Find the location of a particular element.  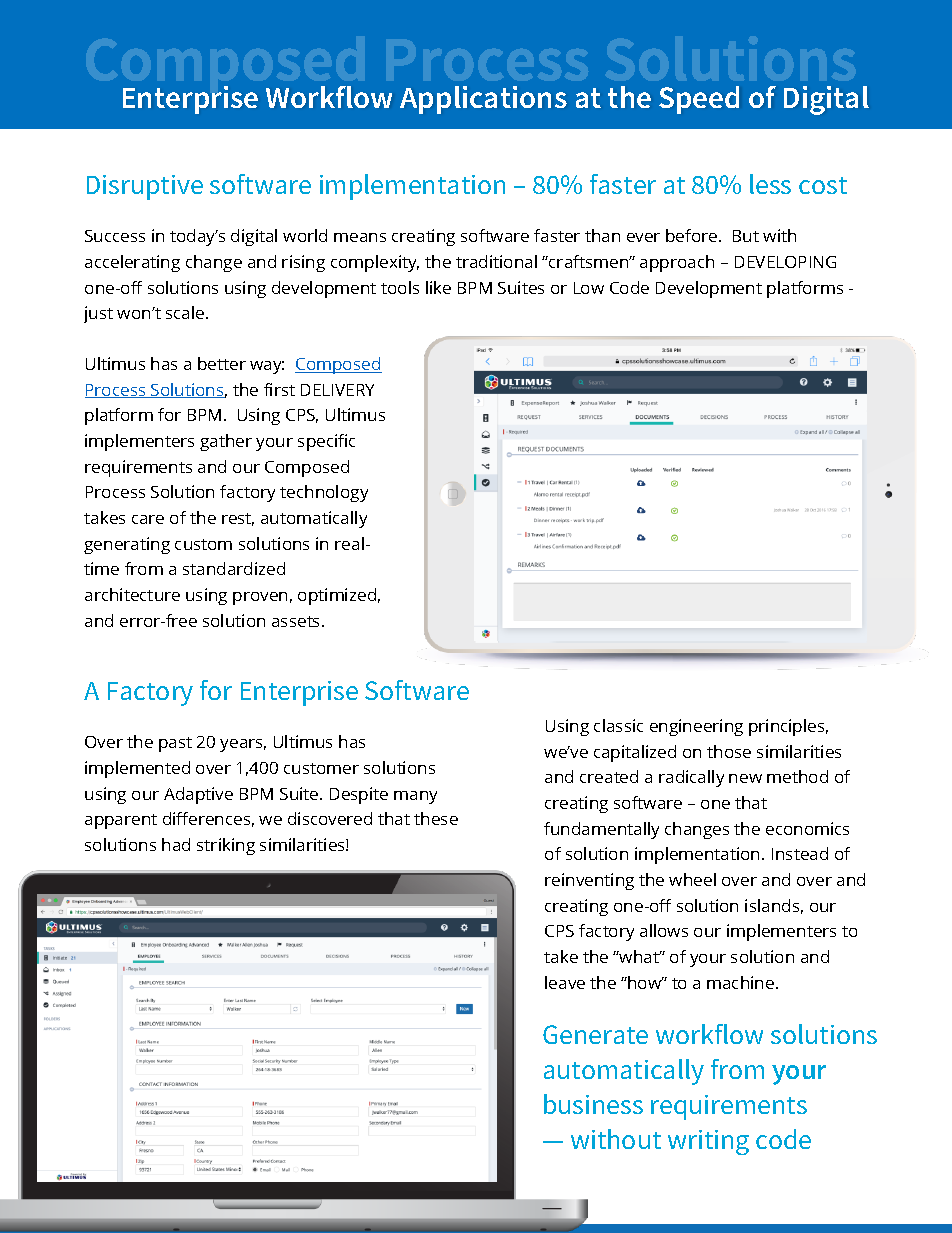

business is located at coordinates (593, 1104).
